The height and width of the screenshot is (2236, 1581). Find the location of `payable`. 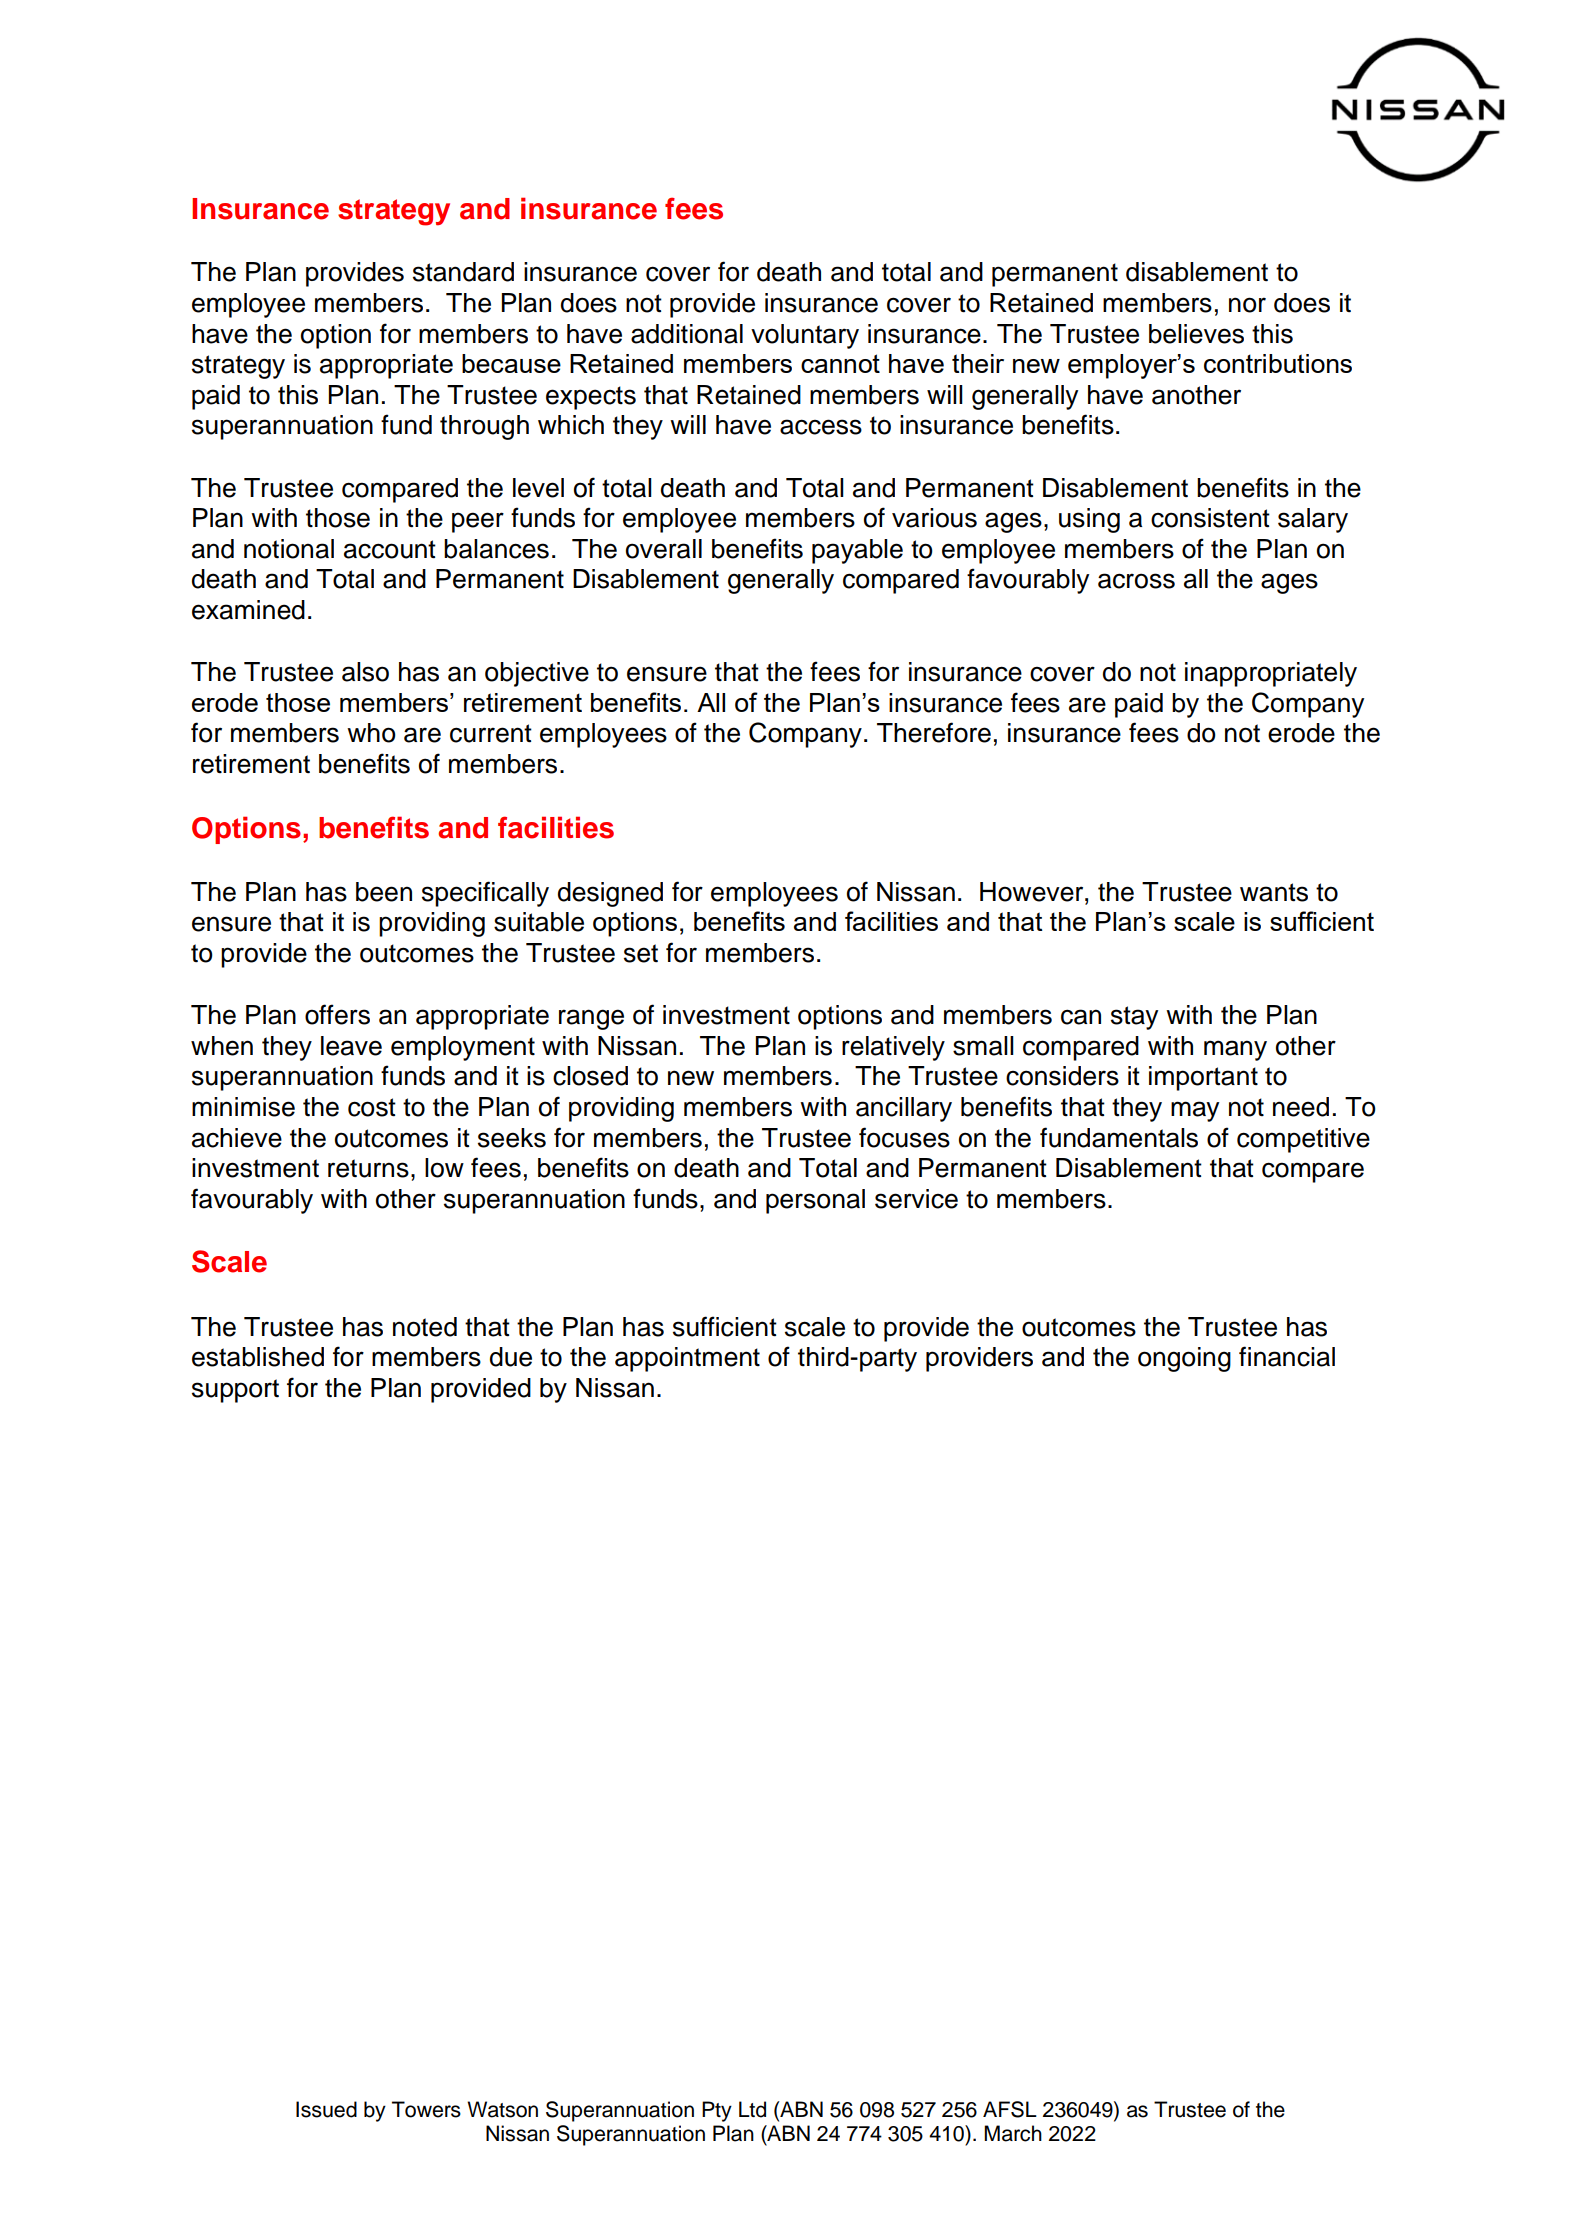

payable is located at coordinates (857, 551).
